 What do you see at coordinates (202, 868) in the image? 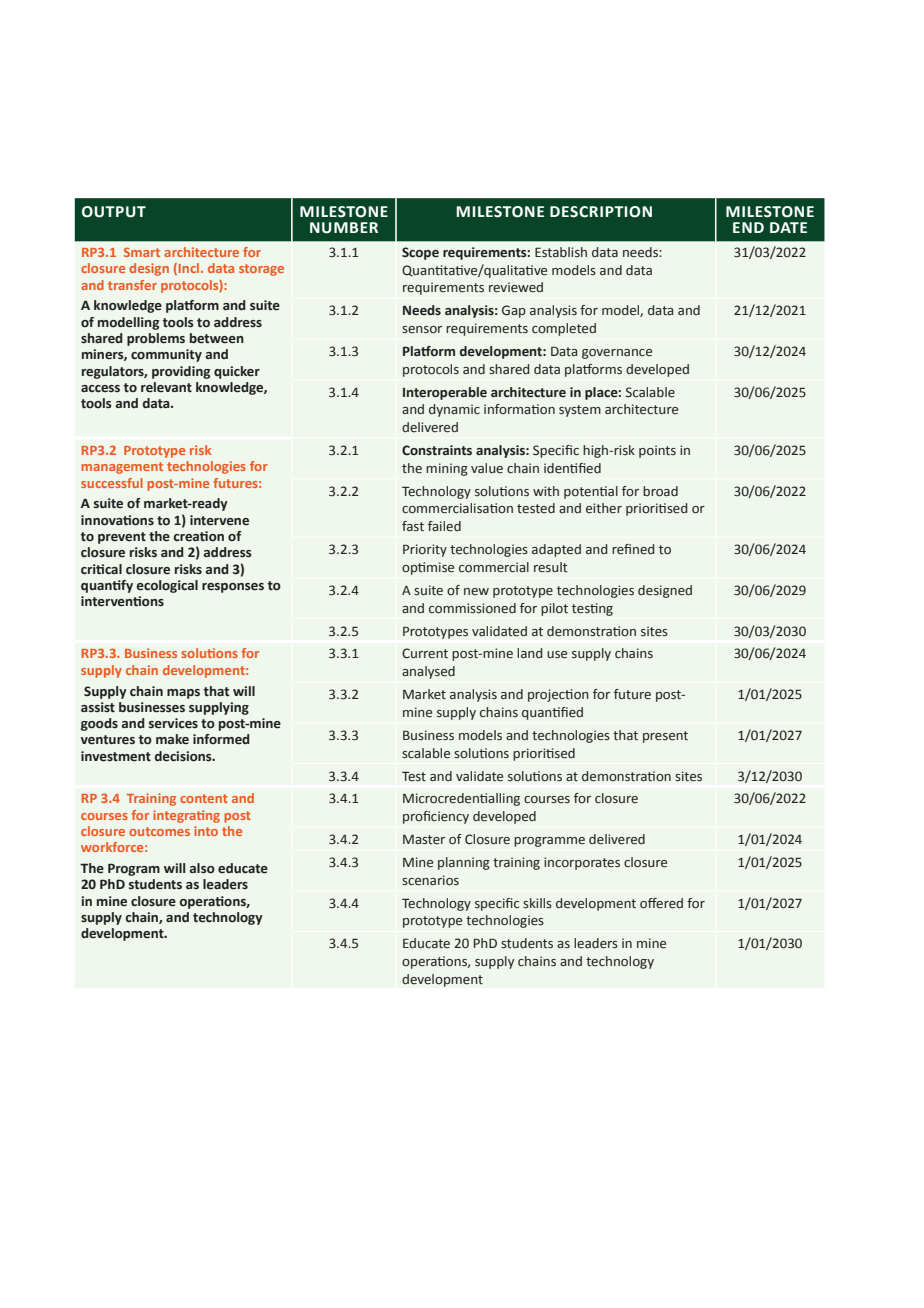
I see `also` at bounding box center [202, 868].
